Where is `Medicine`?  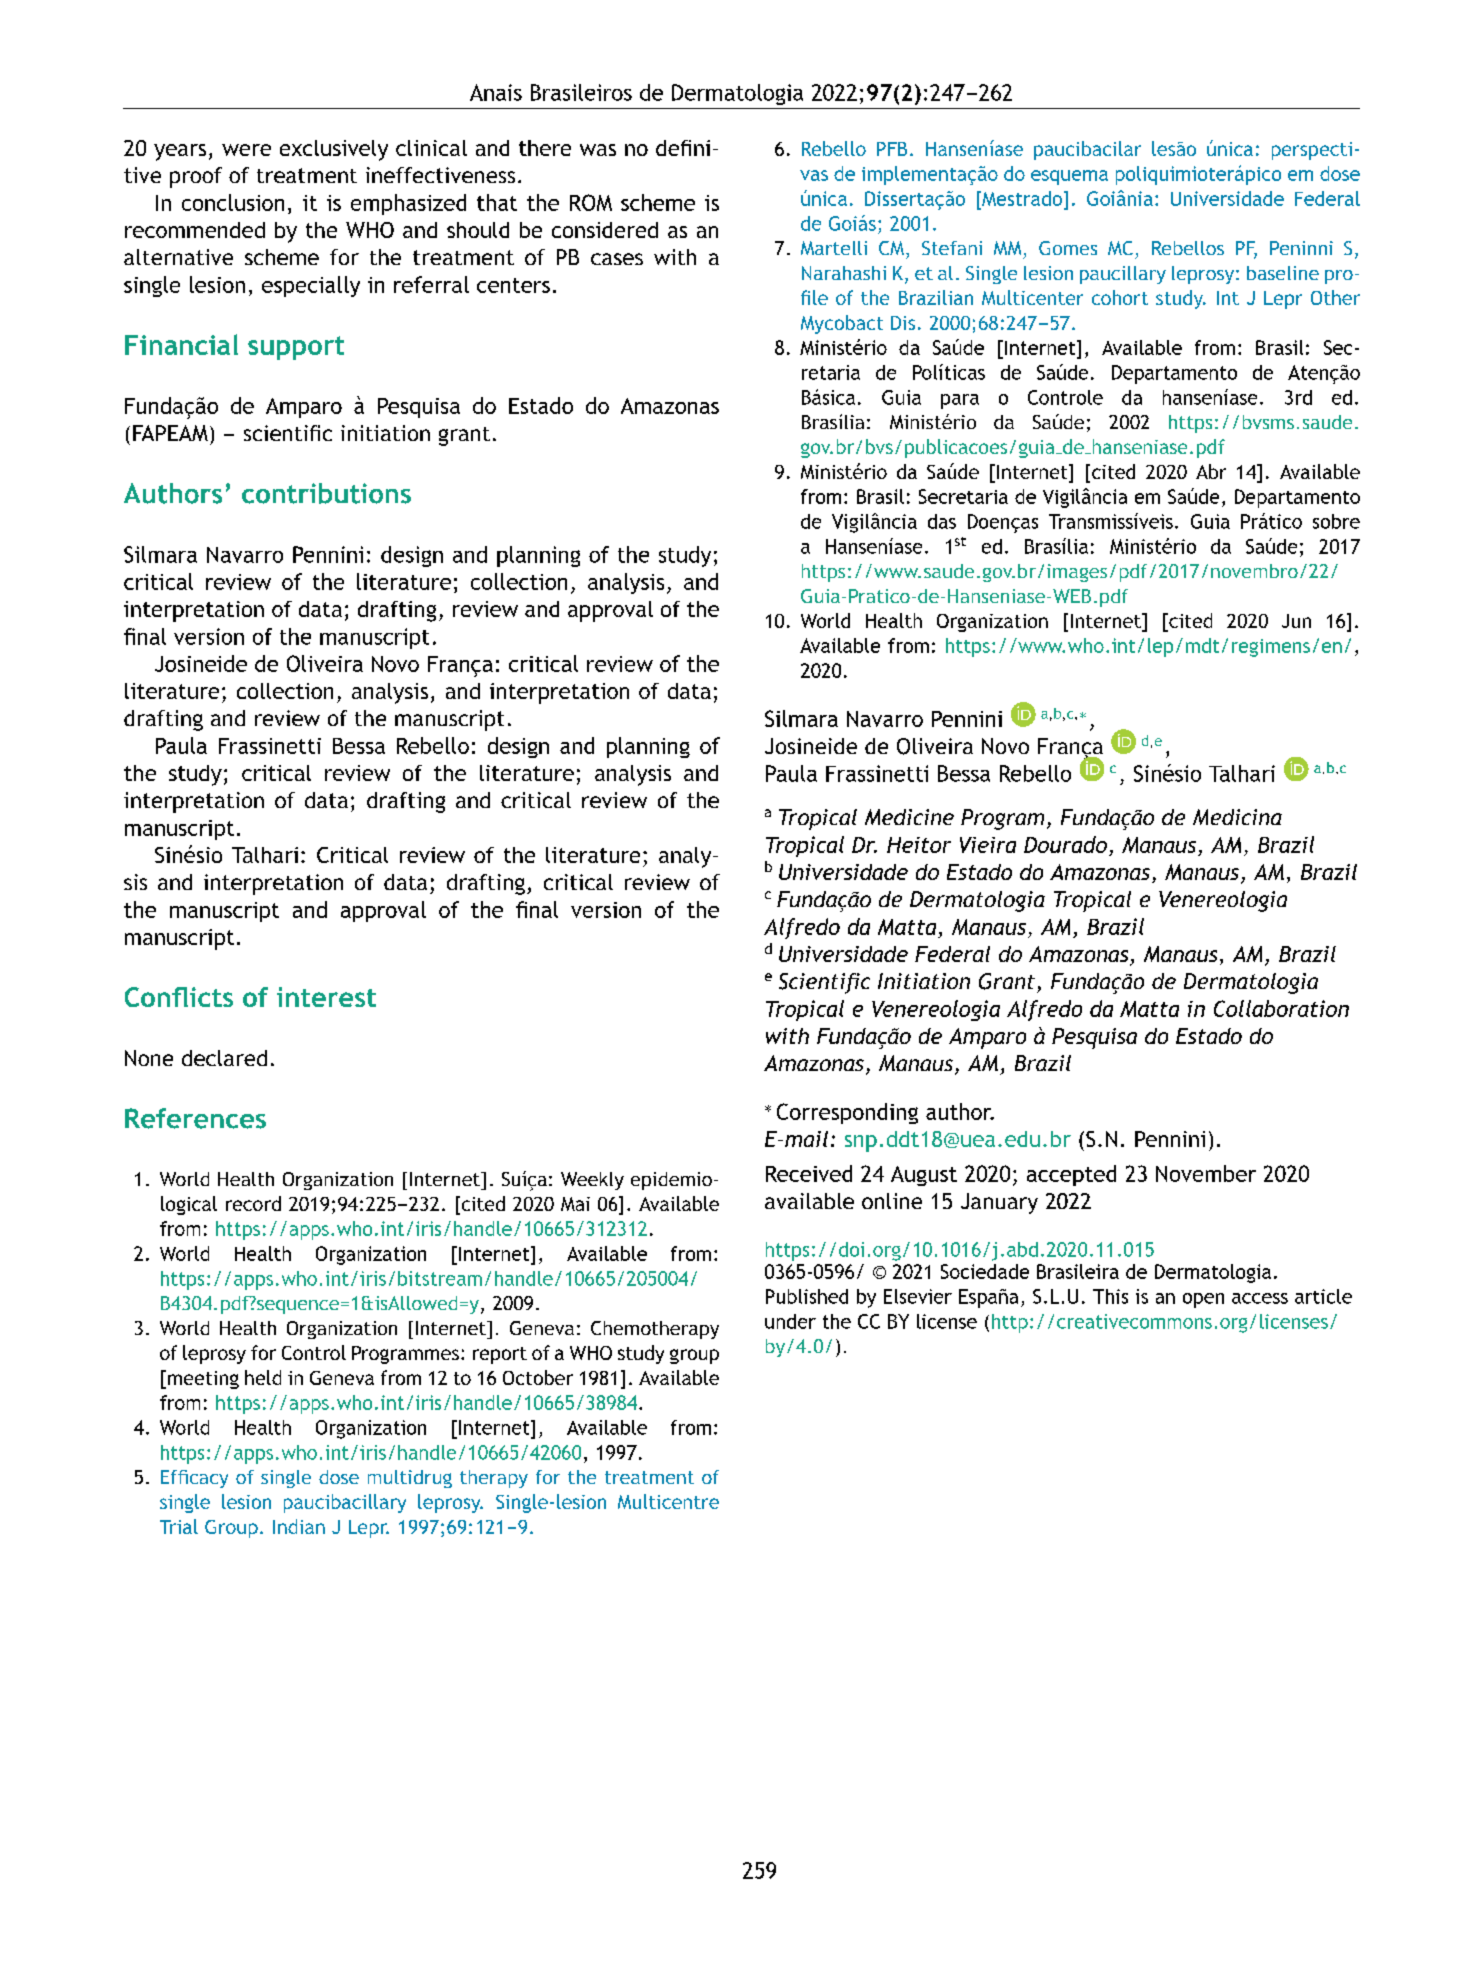
Medicine is located at coordinates (909, 817).
